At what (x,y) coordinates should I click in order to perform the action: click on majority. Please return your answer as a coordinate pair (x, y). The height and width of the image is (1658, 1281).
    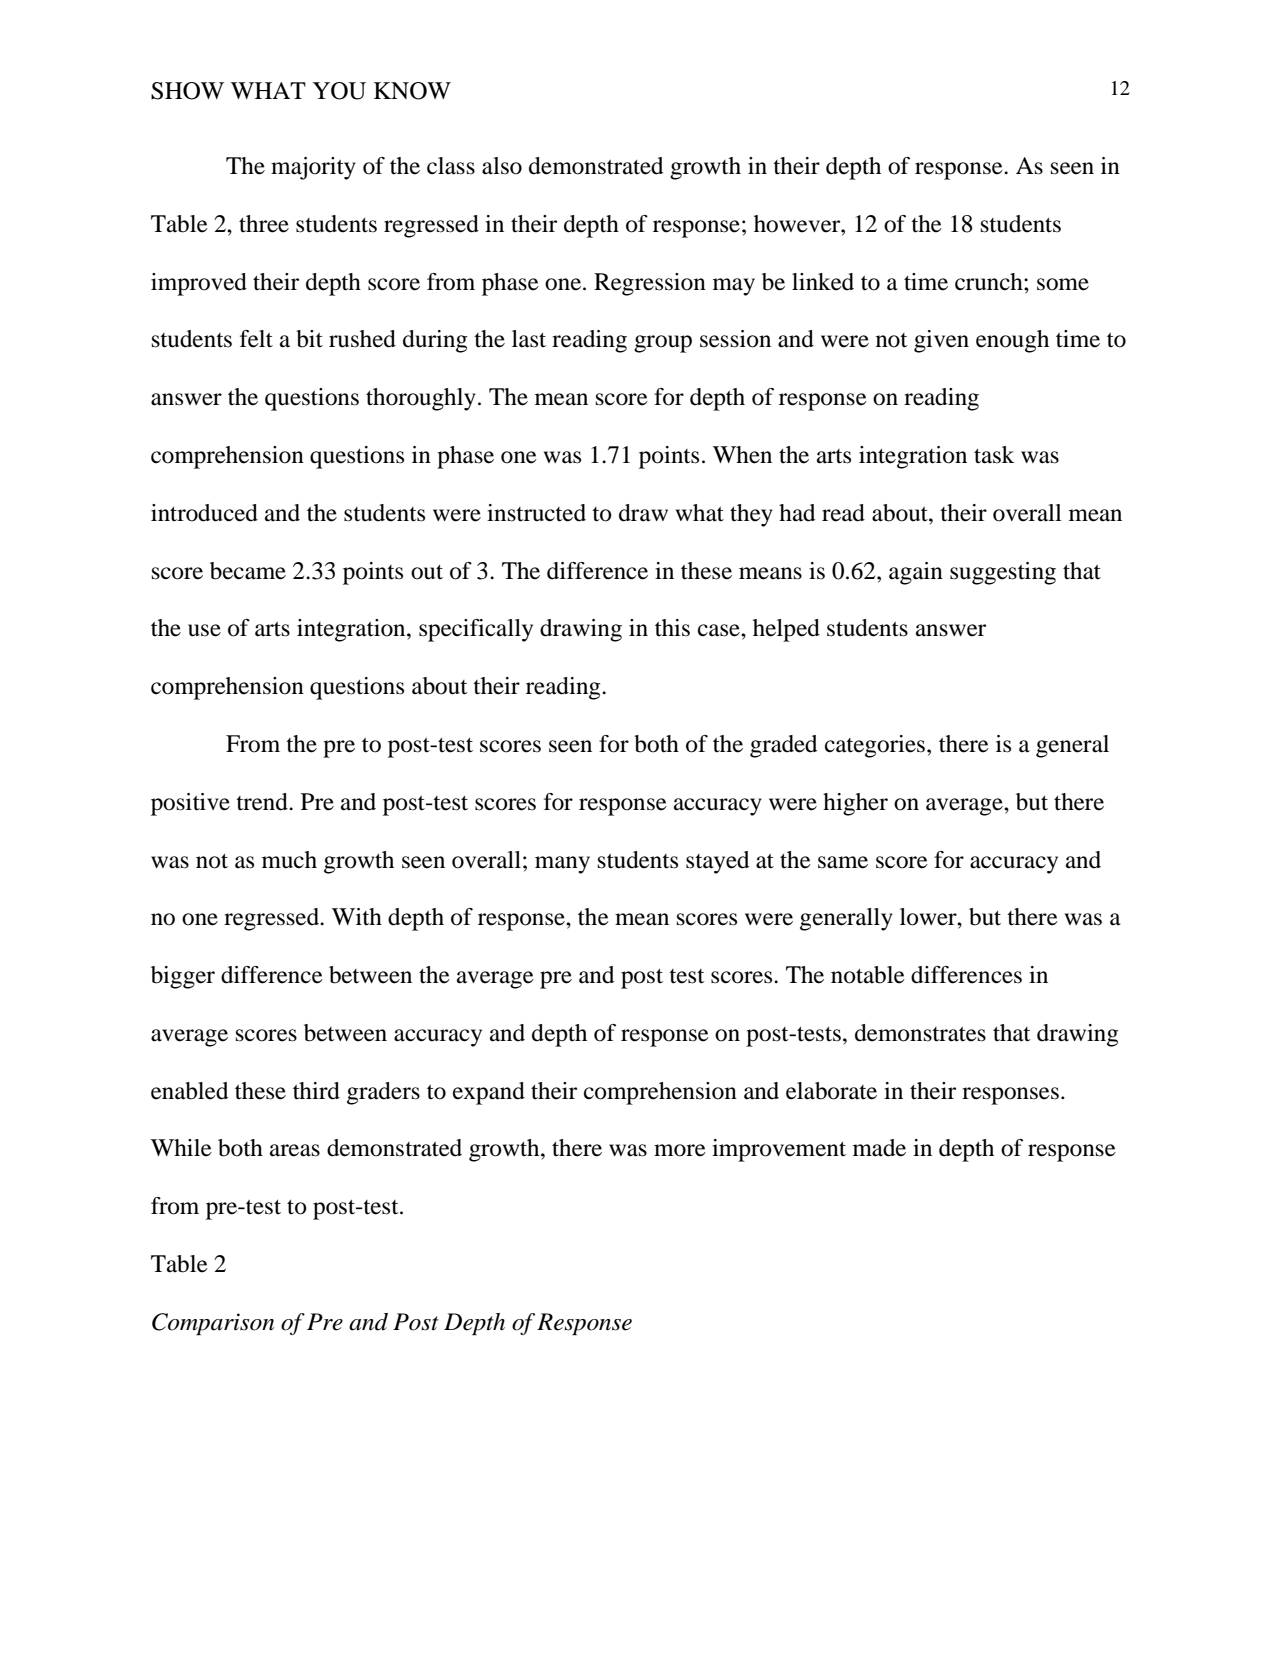
    Looking at the image, I should click on (313, 168).
